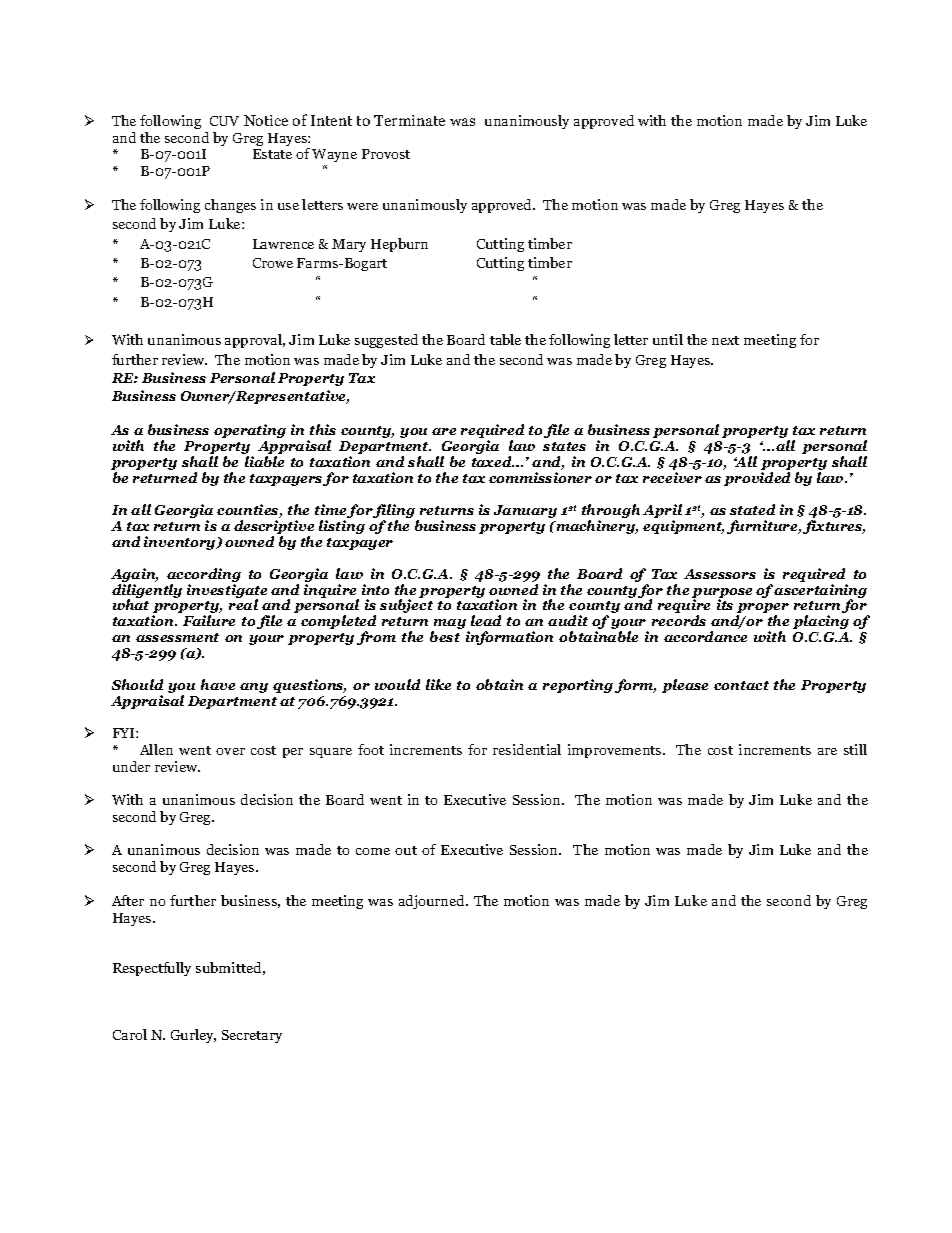 Image resolution: width=952 pixels, height=1233 pixels. What do you see at coordinates (272, 154) in the screenshot?
I see `Estate` at bounding box center [272, 154].
